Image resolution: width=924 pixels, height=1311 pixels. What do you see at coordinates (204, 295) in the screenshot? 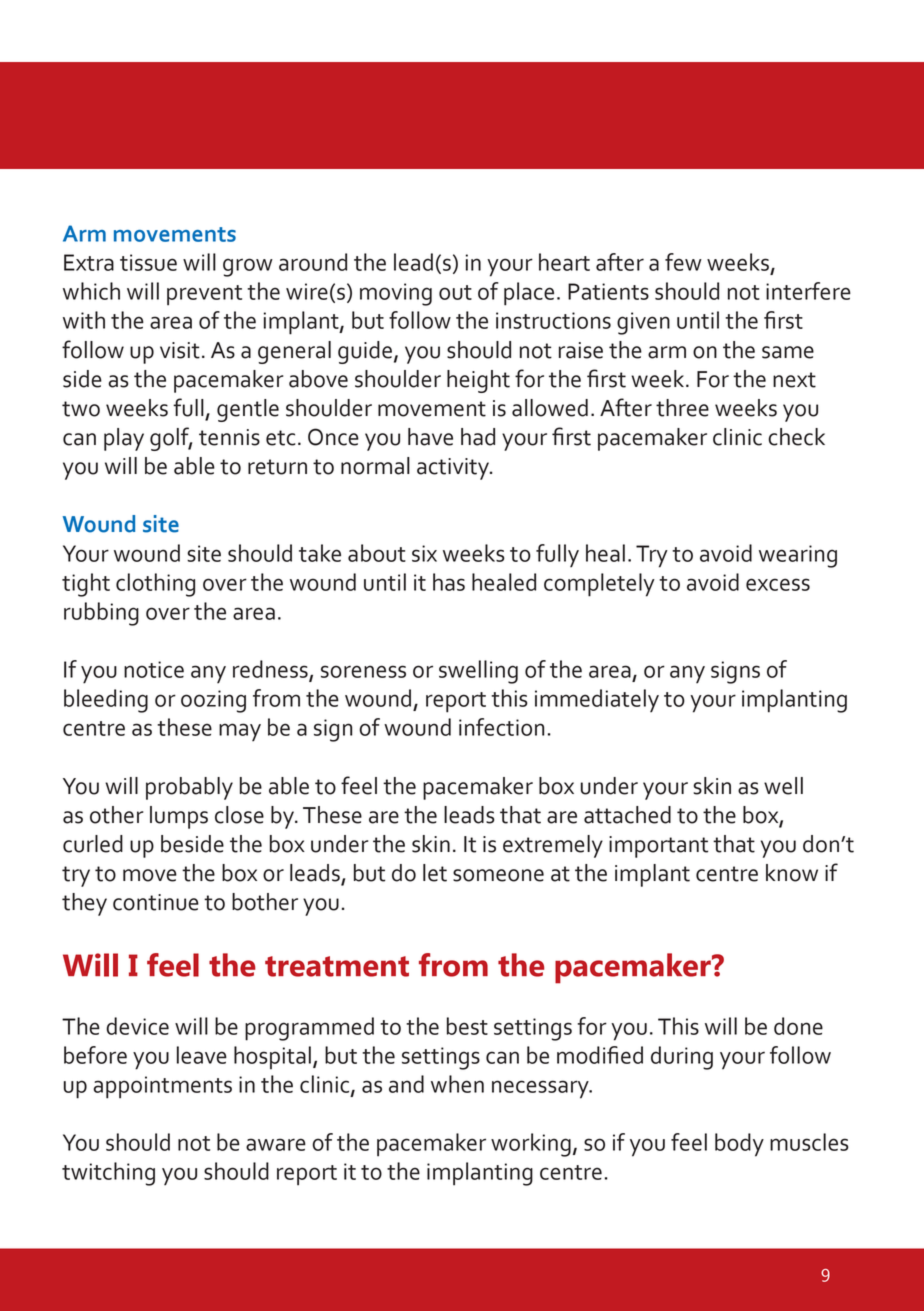
I see `prevent` at bounding box center [204, 295].
